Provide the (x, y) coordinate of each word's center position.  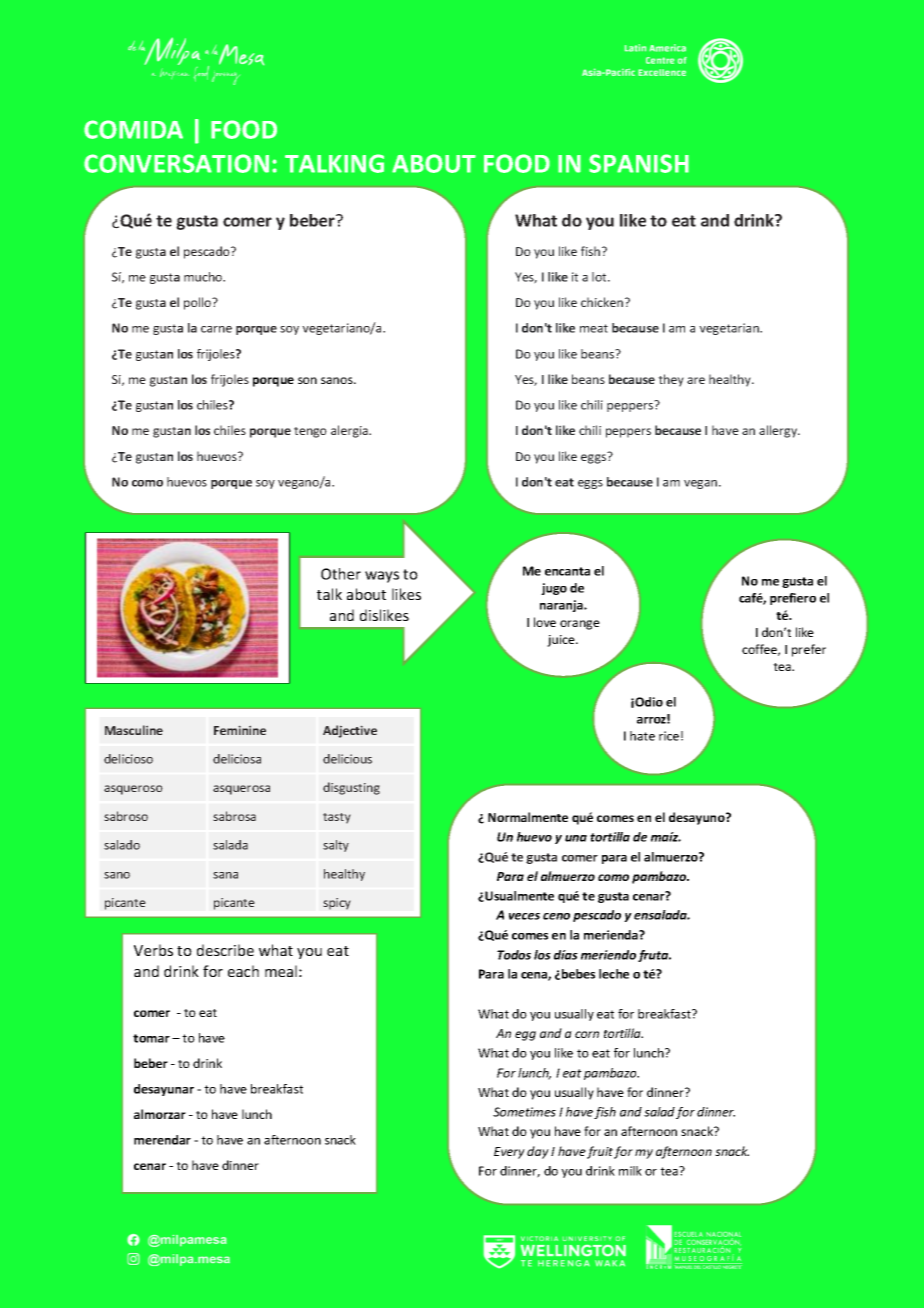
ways (382, 577)
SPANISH (639, 163)
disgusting (351, 788)
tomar (151, 1038)
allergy (779, 431)
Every (509, 1153)
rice (669, 736)
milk (630, 1171)
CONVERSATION (176, 163)
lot (600, 277)
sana (225, 875)
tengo (310, 432)
